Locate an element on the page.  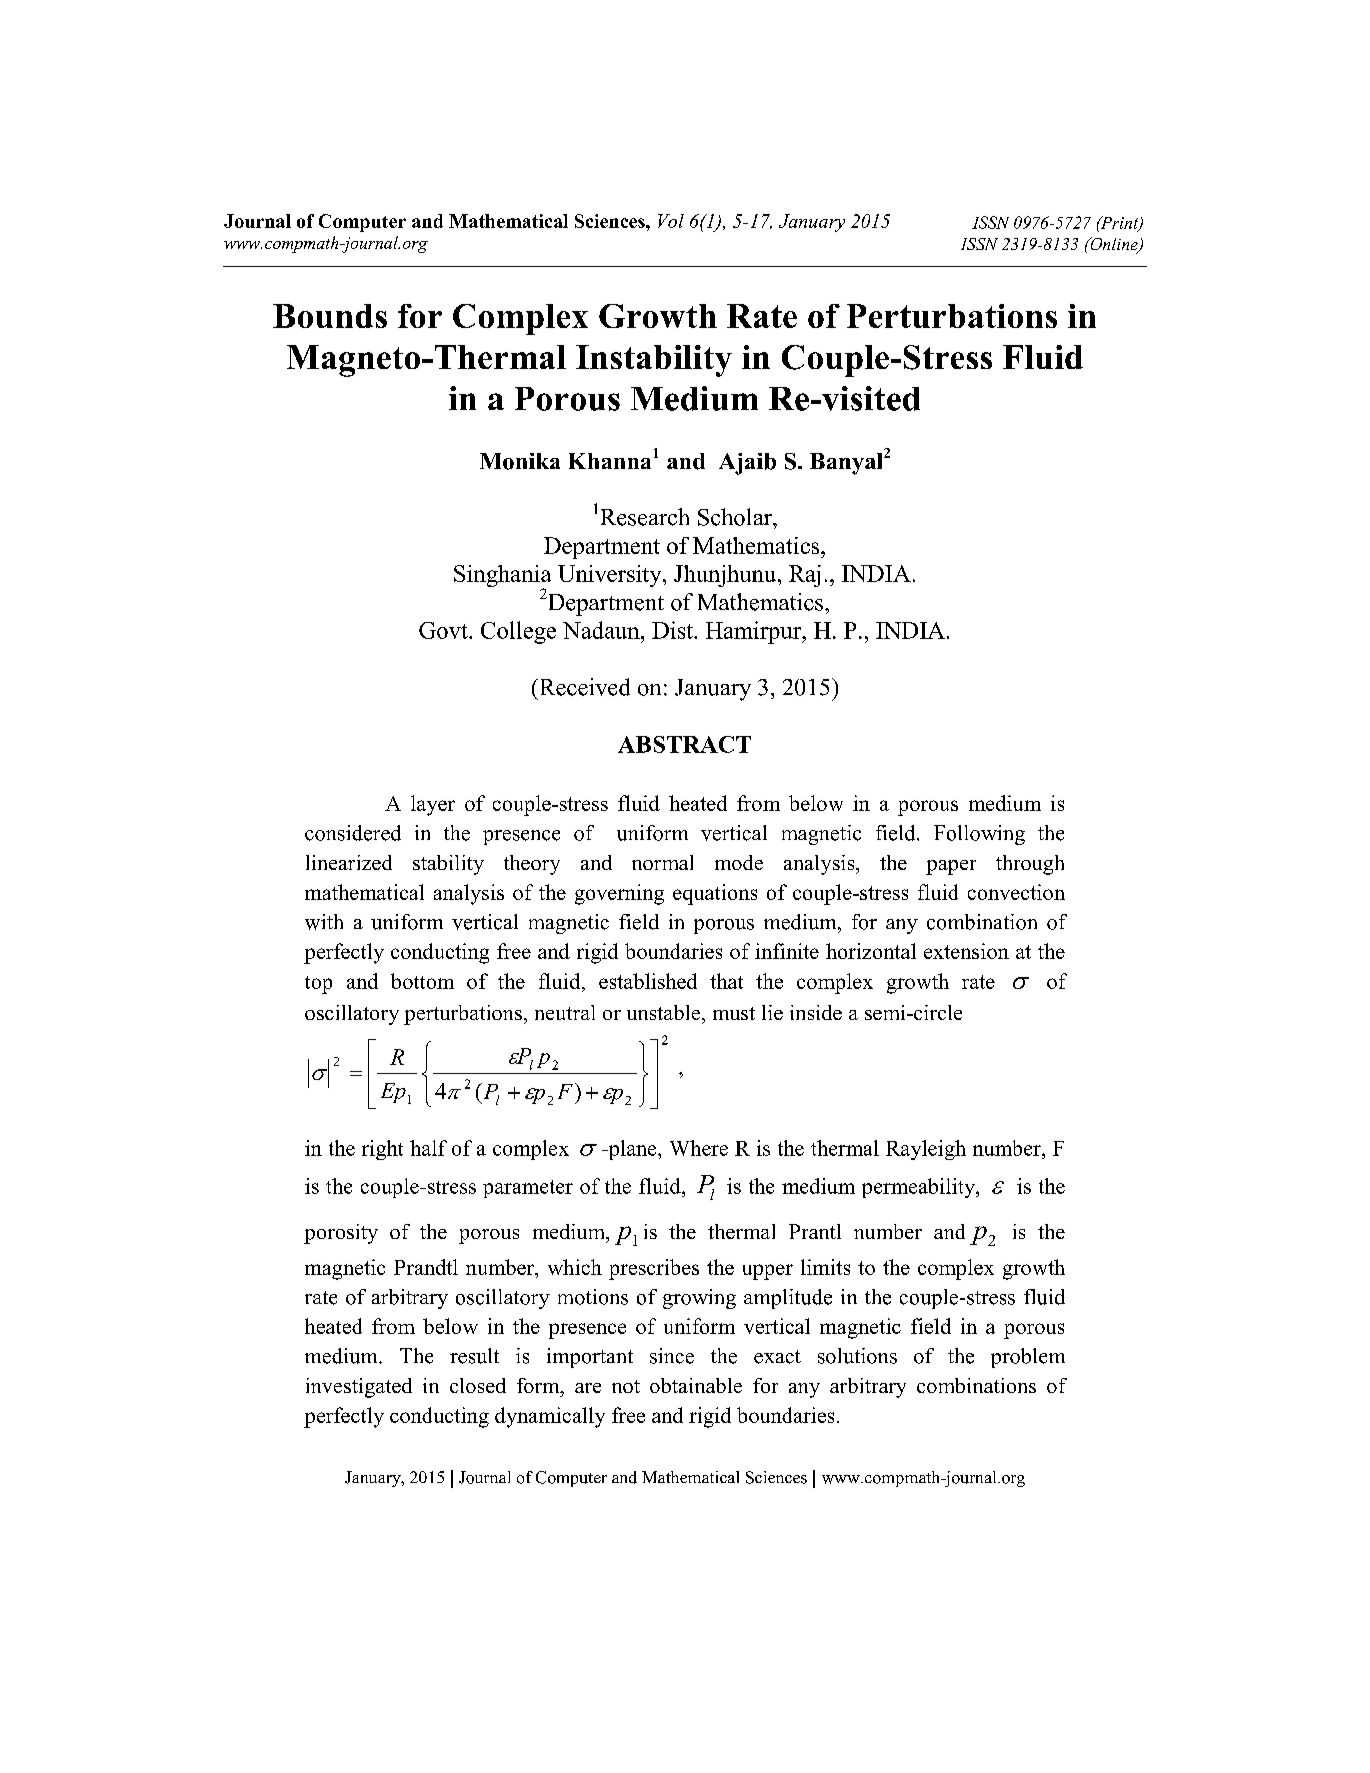
Where is located at coordinates (699, 1148).
